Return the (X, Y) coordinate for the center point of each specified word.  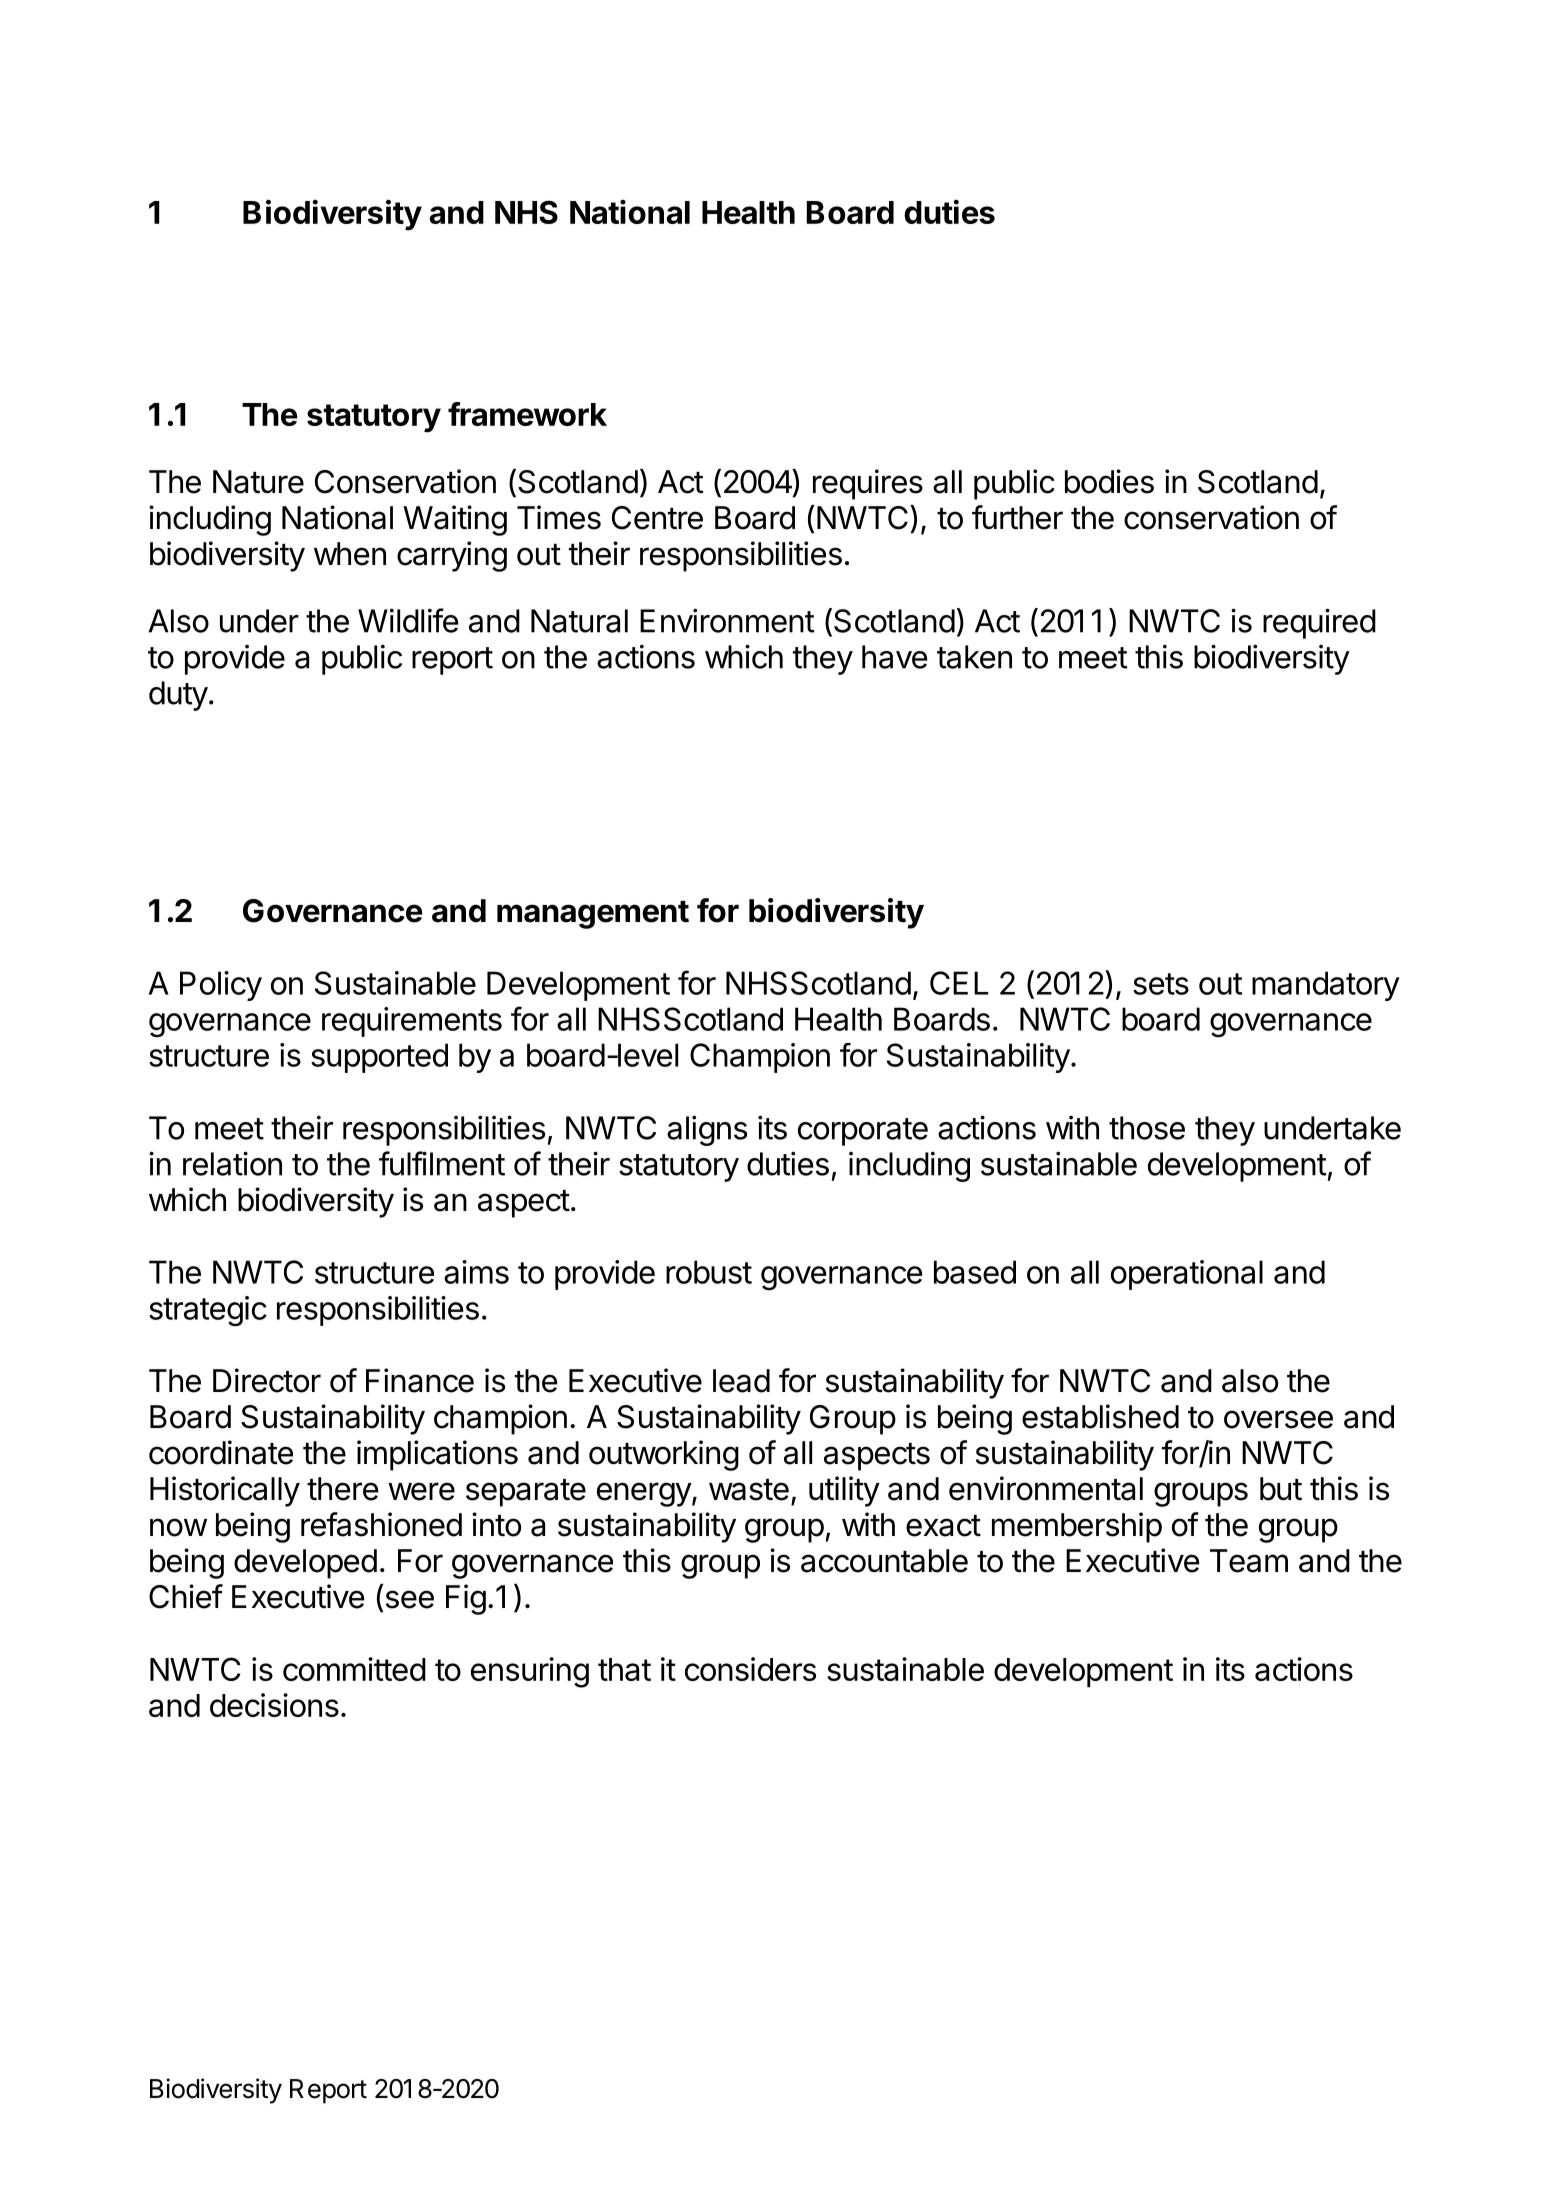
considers (750, 1669)
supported (379, 1058)
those (1147, 1128)
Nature (258, 482)
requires (868, 484)
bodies (1109, 481)
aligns (707, 1130)
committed (354, 1669)
